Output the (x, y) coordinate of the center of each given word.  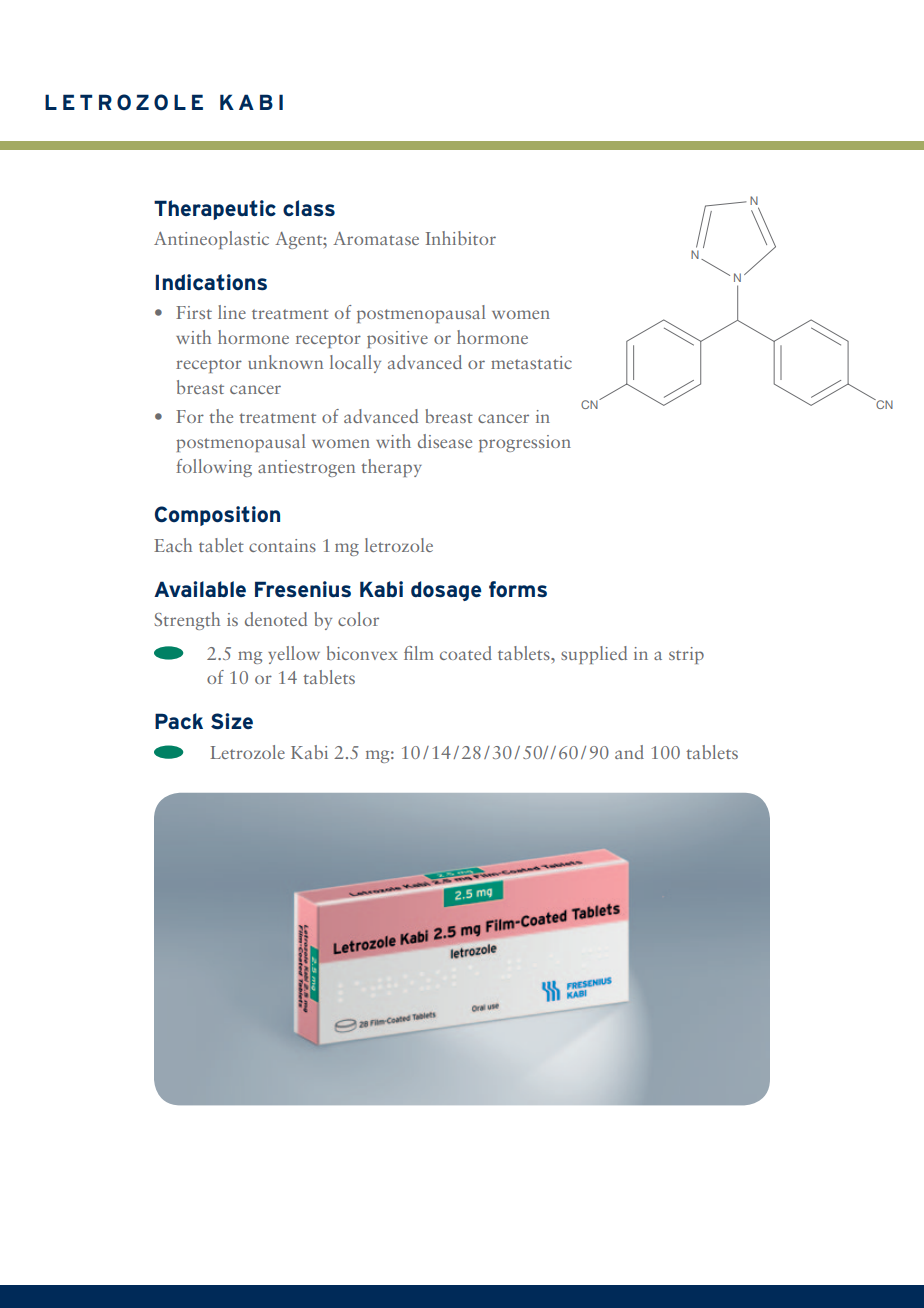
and (629, 752)
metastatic (531, 362)
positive (397, 339)
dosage (446, 591)
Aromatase (376, 238)
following (214, 468)
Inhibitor (461, 238)
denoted (276, 619)
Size (232, 721)
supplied (594, 655)
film (419, 653)
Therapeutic (215, 210)
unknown (285, 362)
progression (525, 443)
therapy (391, 468)
